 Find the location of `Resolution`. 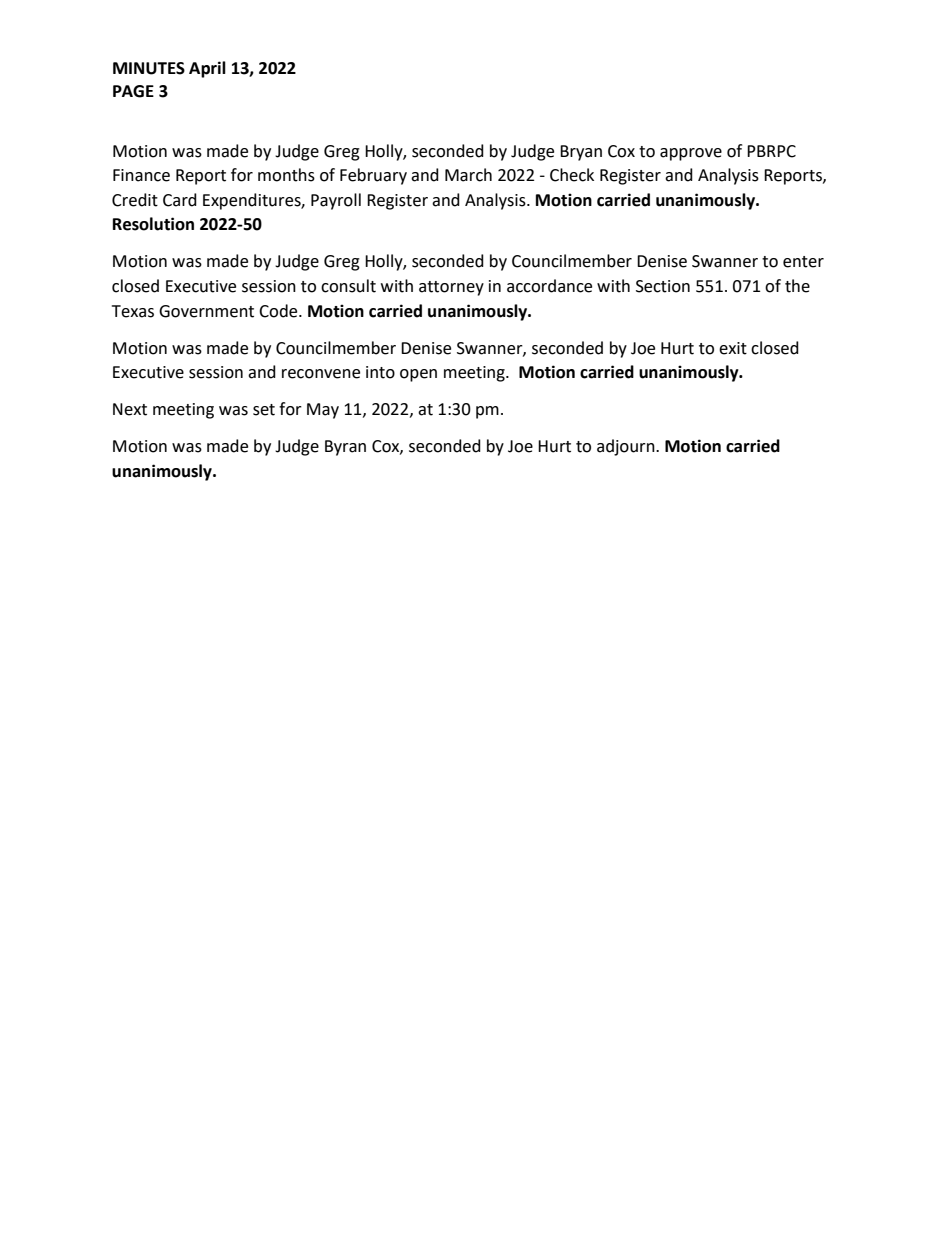

Resolution is located at coordinates (153, 224).
